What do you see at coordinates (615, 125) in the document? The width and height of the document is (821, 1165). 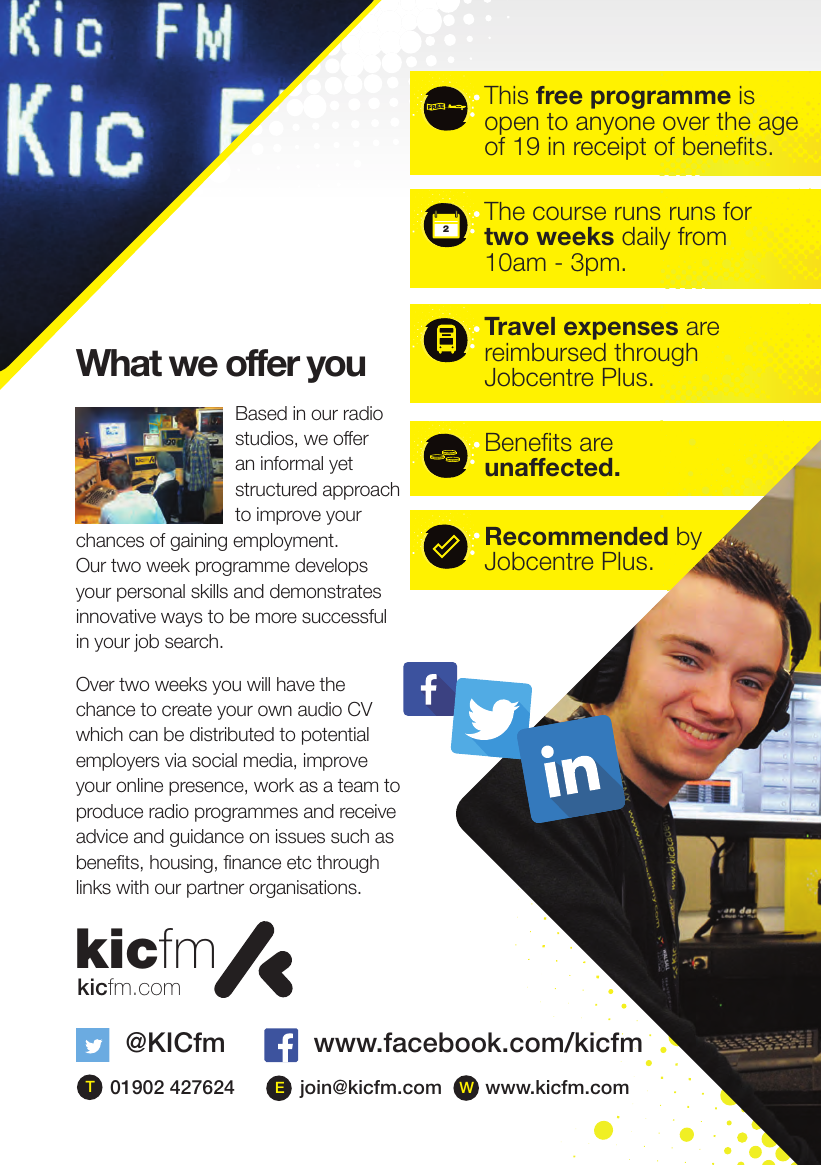 I see `anyone` at bounding box center [615, 125].
